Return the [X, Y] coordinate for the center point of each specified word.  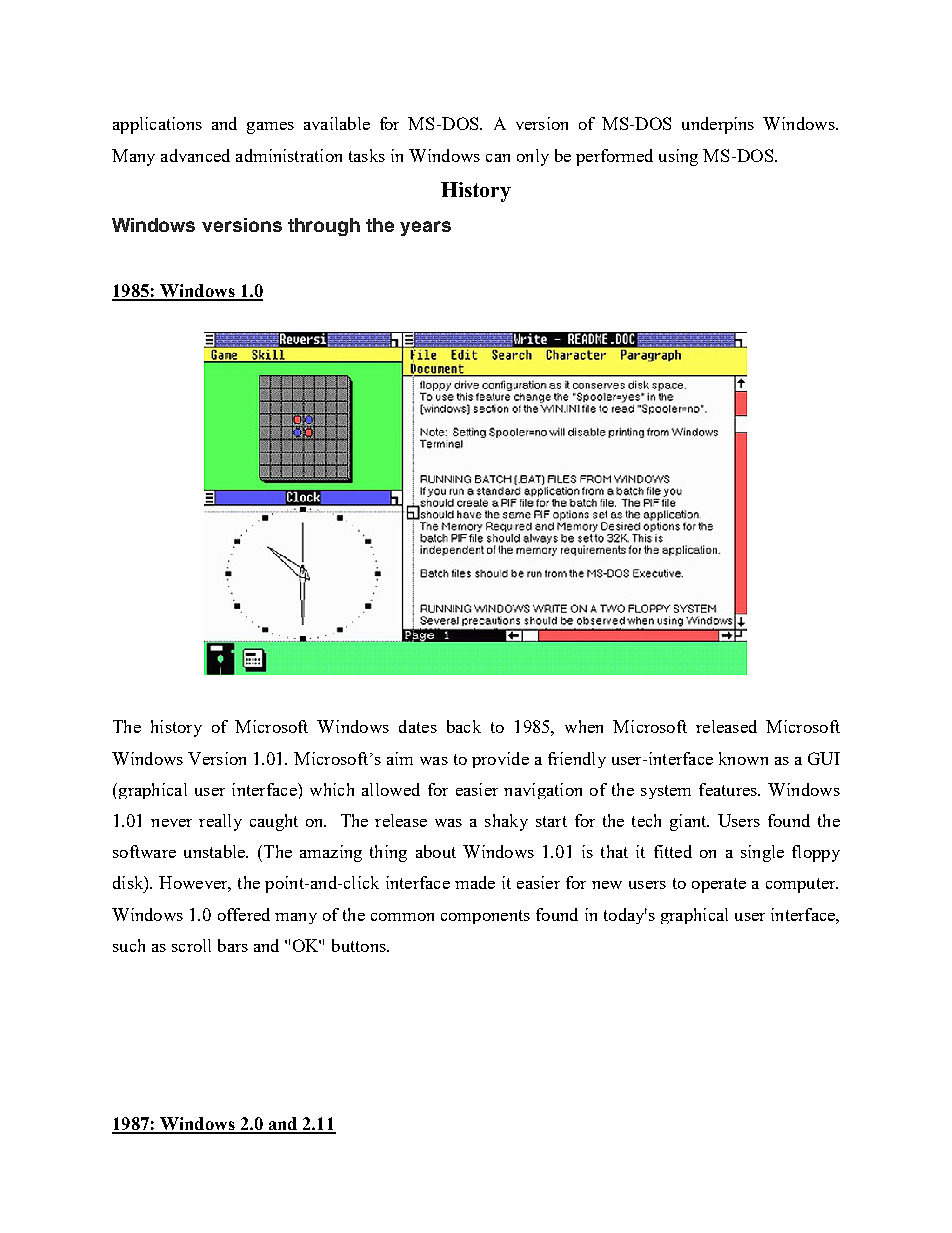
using [678, 157]
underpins [718, 125]
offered [244, 914]
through [324, 227]
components [485, 917]
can [498, 158]
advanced [195, 155]
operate [719, 885]
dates [418, 726]
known [743, 758]
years [425, 228]
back [464, 726]
